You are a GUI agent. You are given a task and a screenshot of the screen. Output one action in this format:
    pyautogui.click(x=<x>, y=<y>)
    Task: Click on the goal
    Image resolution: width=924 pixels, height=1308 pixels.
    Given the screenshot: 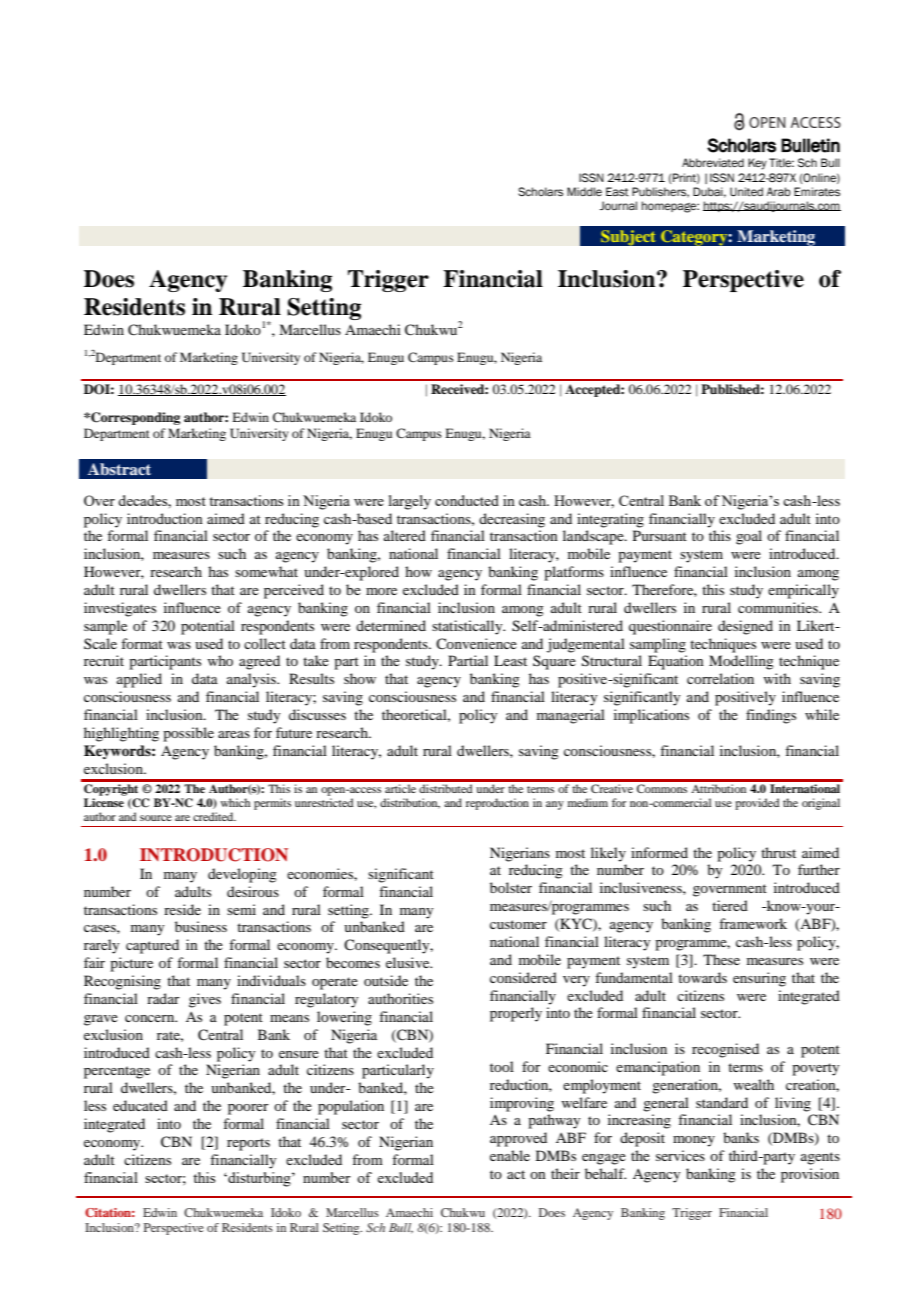 What is the action you would take?
    pyautogui.click(x=749, y=537)
